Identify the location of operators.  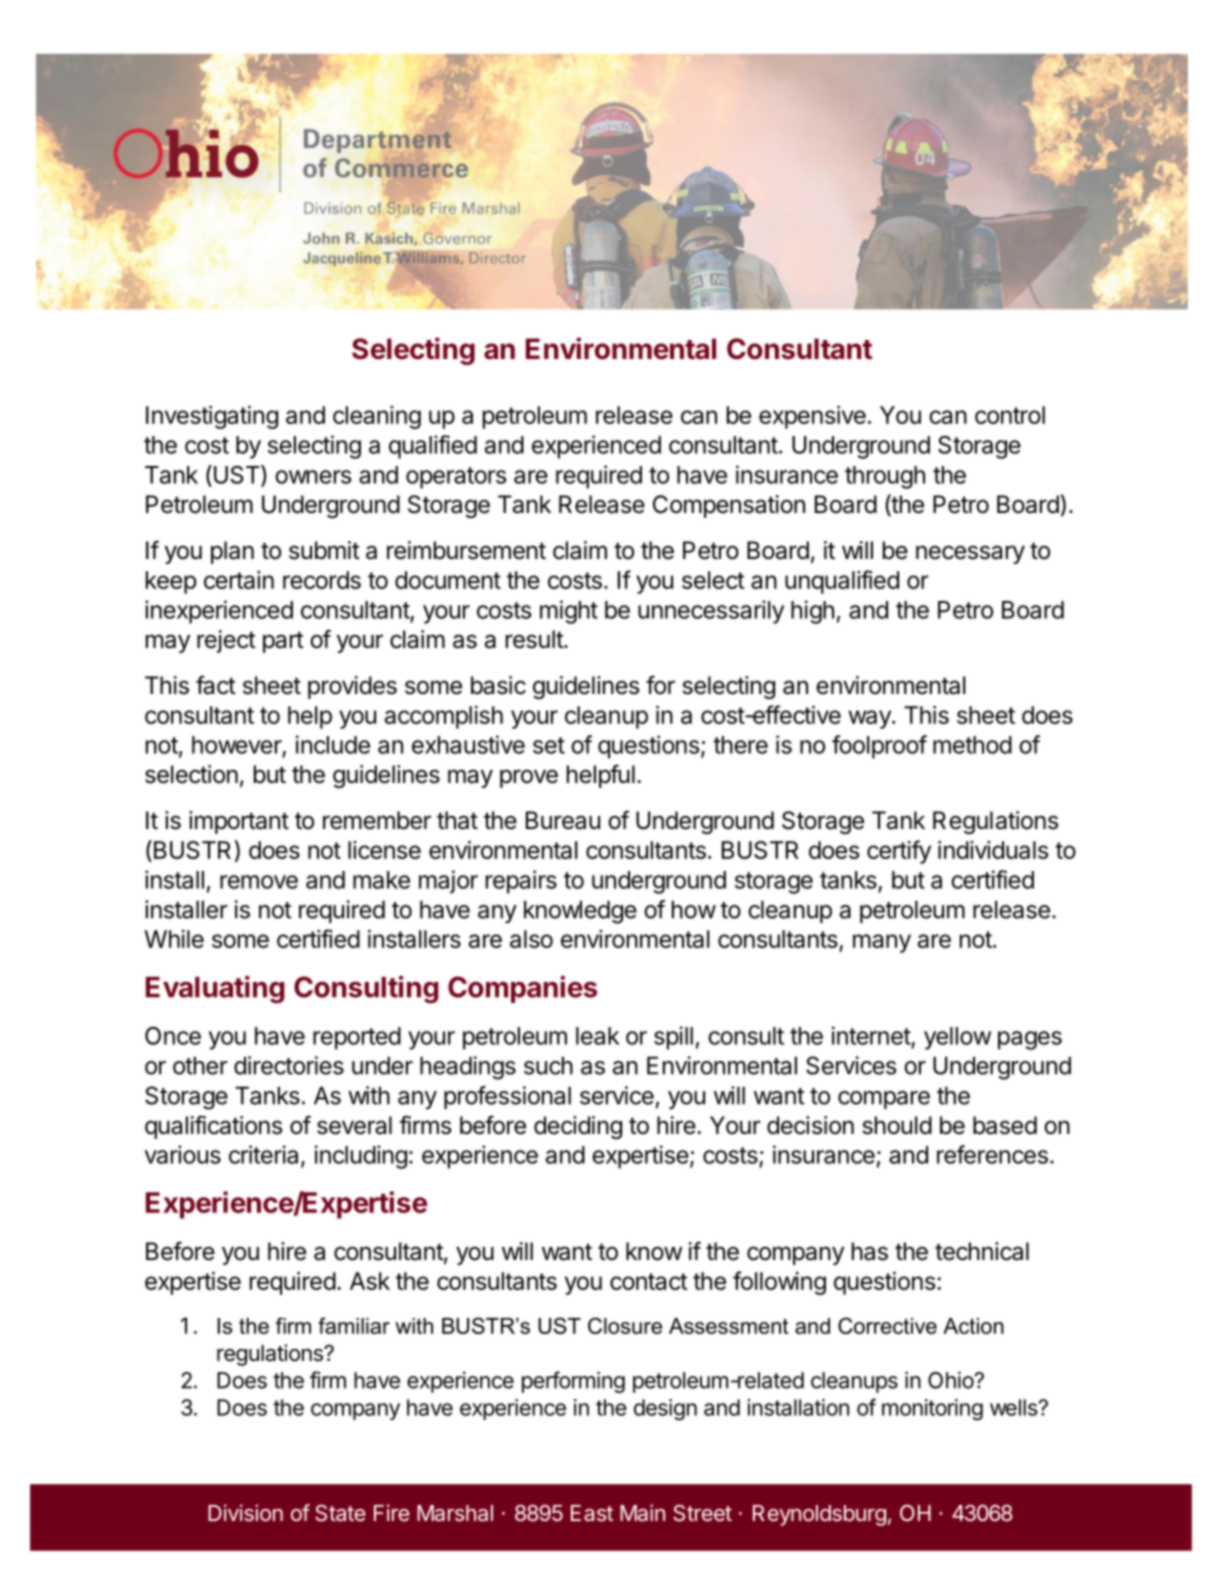
(456, 478).
